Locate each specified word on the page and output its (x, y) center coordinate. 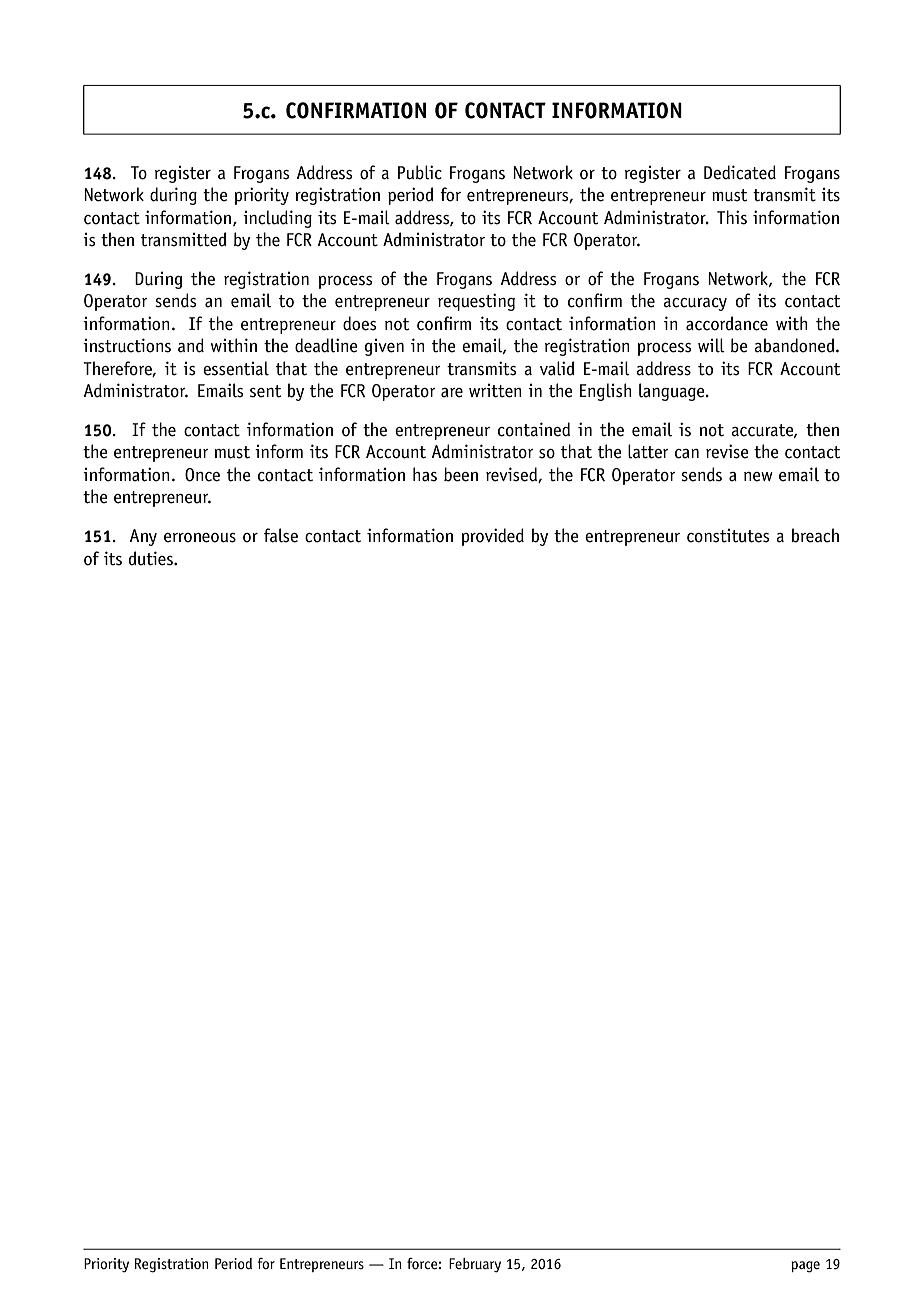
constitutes (728, 536)
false (281, 535)
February (475, 1265)
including (277, 219)
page (805, 1267)
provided (493, 537)
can (687, 454)
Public (420, 172)
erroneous (200, 538)
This (732, 217)
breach (815, 535)
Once (202, 475)
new (758, 477)
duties (152, 558)
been (461, 474)
